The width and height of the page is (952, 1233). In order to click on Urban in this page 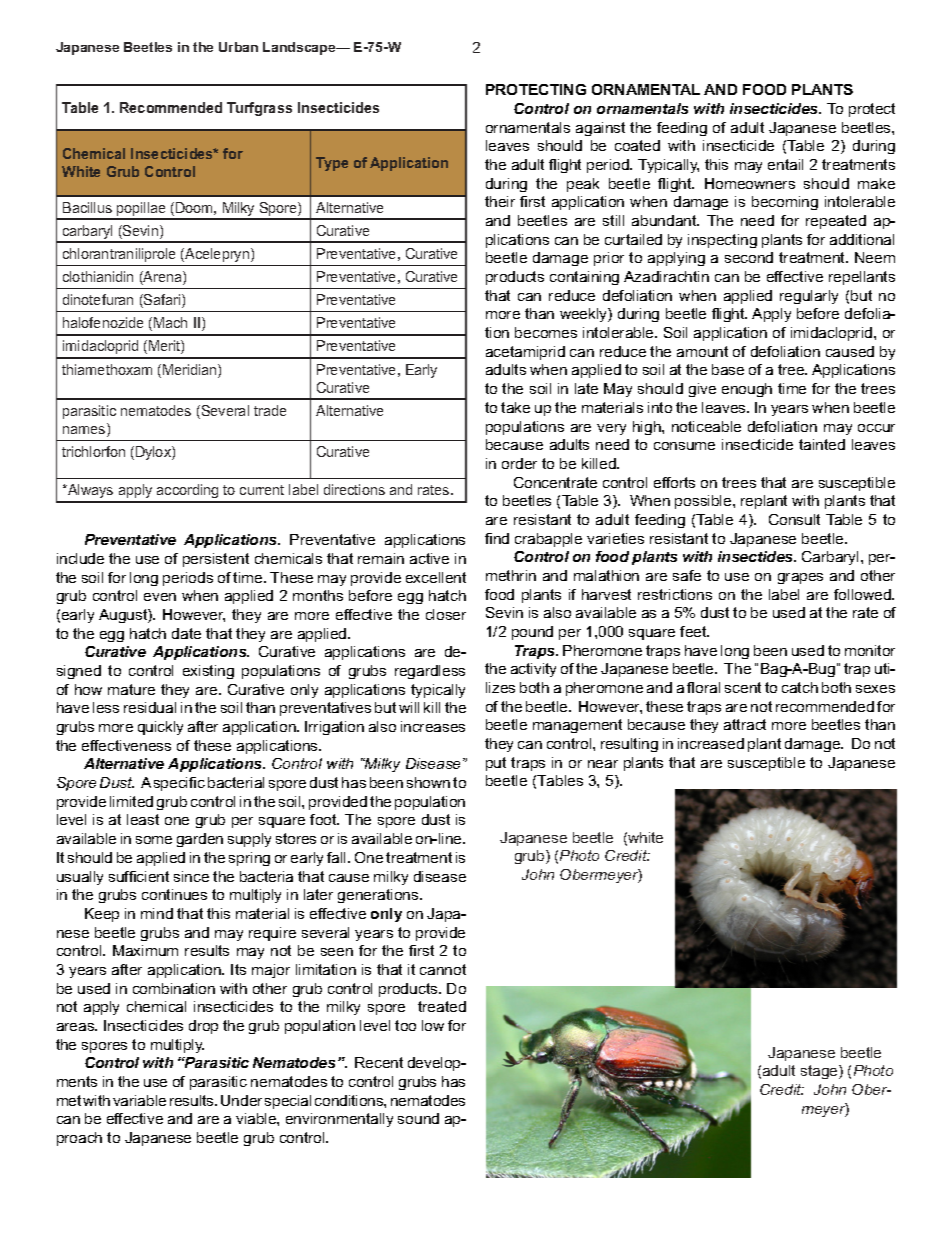, I will do `click(238, 47)`.
